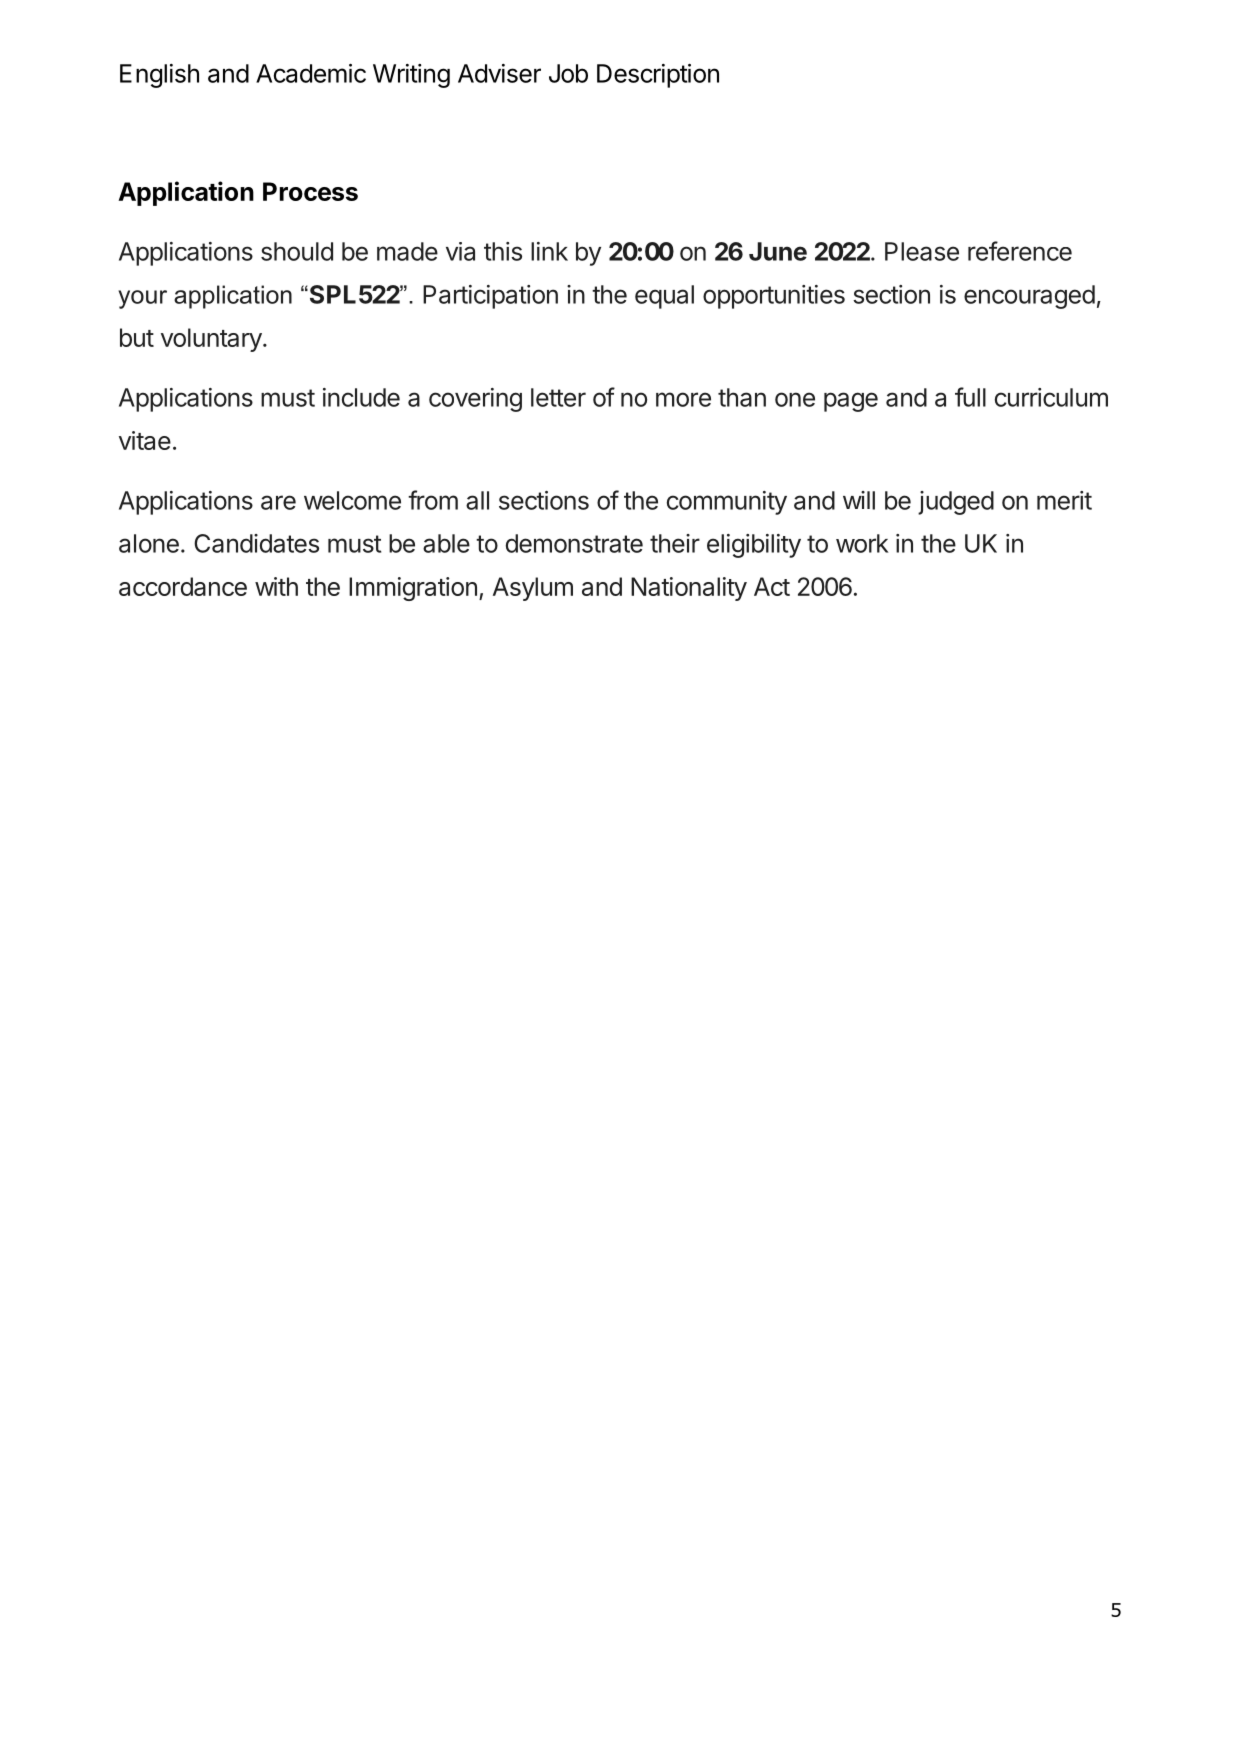 The image size is (1240, 1754). What do you see at coordinates (311, 73) in the document?
I see `Academic` at bounding box center [311, 73].
